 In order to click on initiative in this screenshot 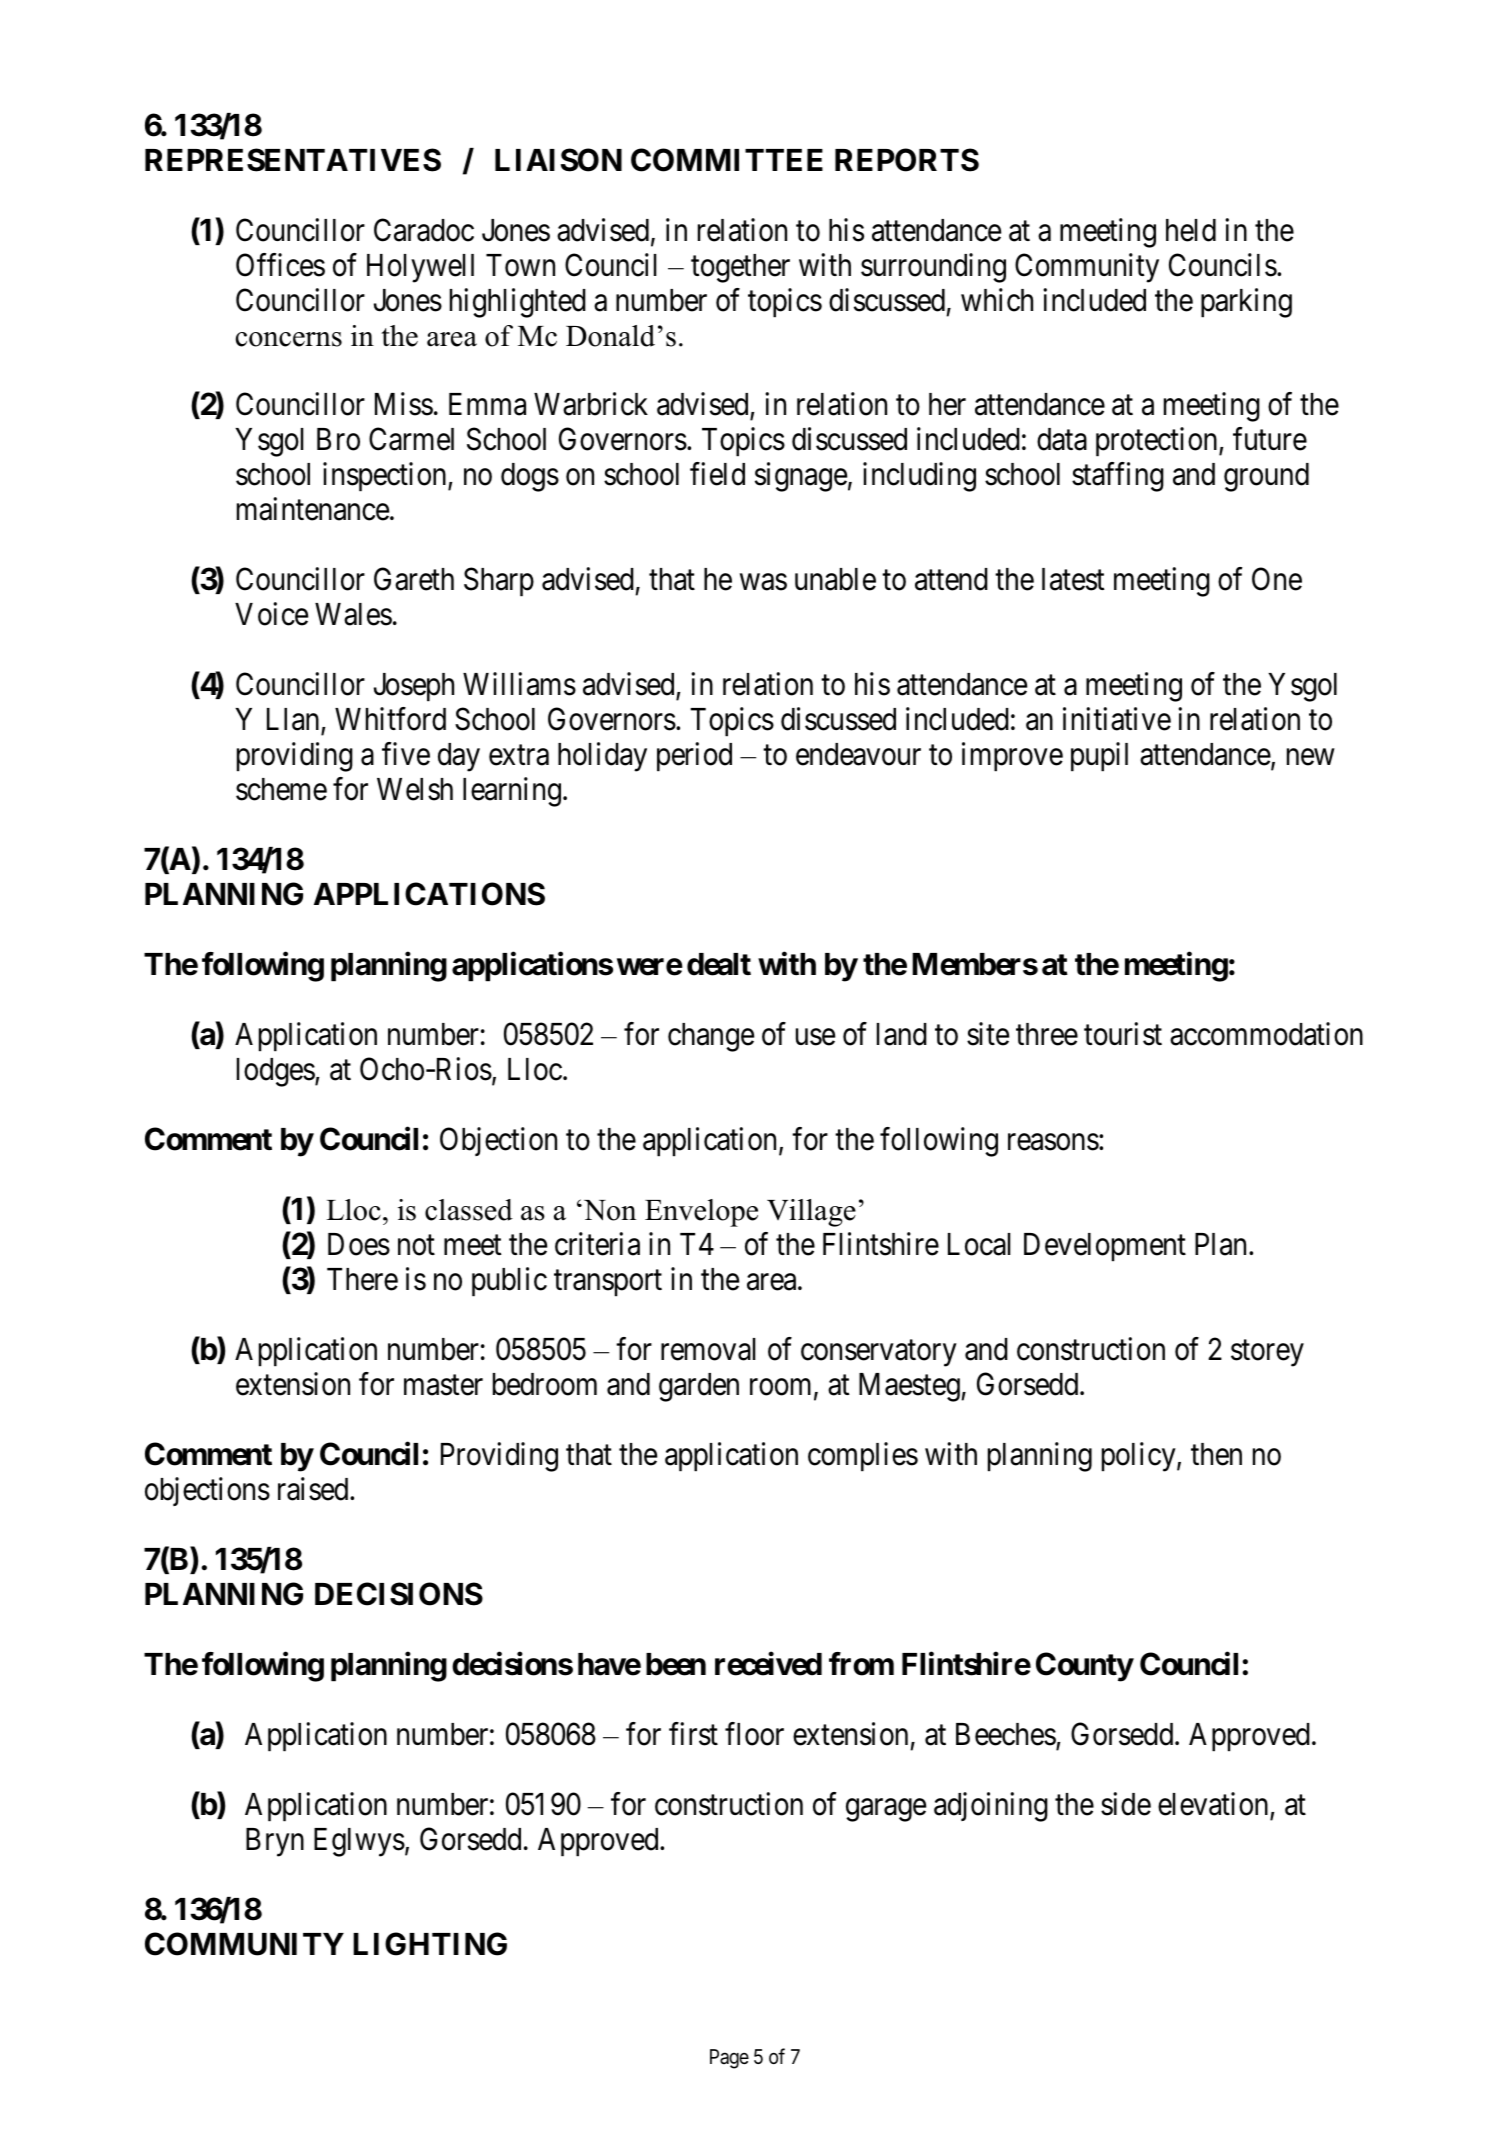, I will do `click(1117, 719)`.
